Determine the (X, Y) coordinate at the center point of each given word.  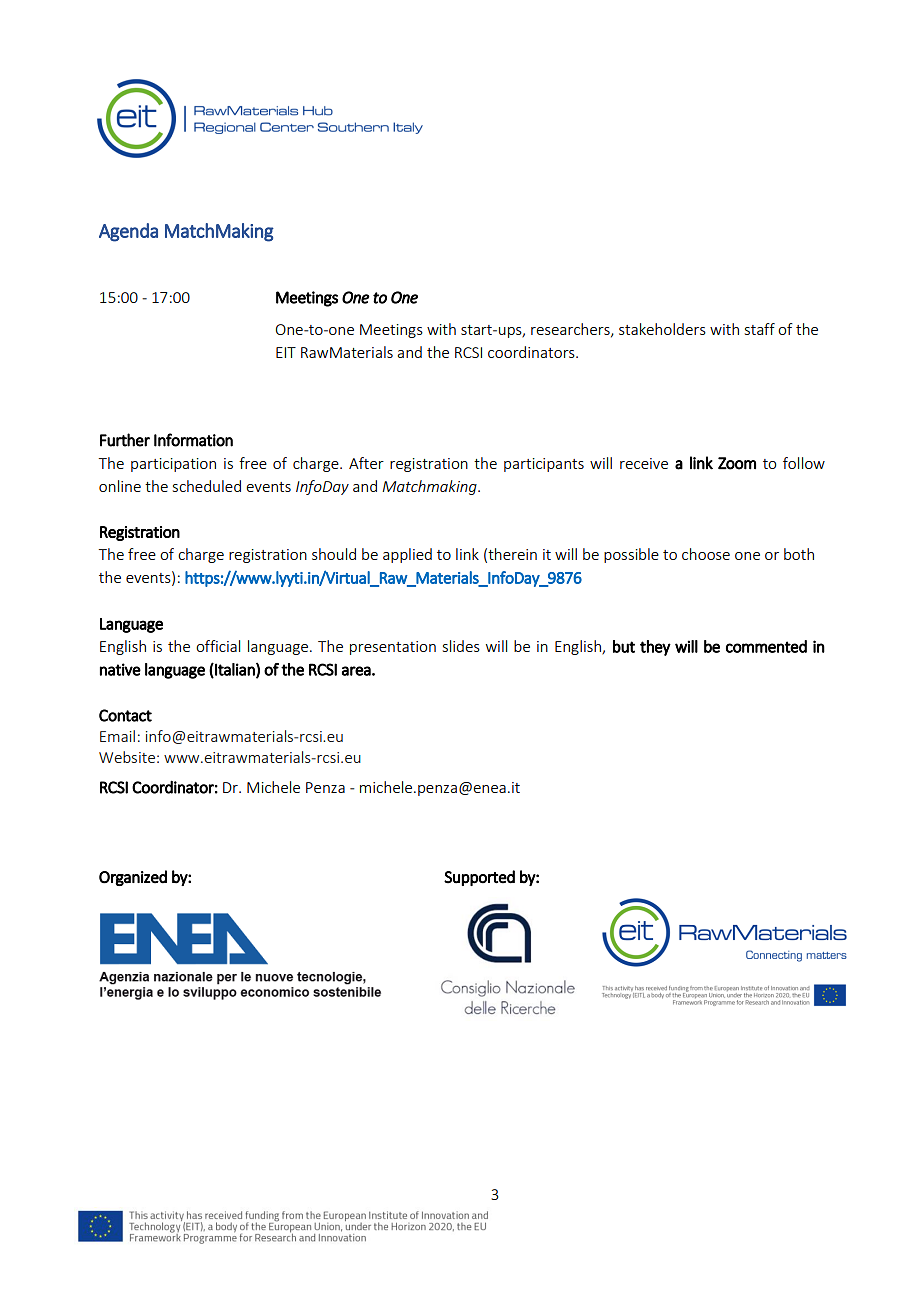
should (334, 554)
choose (706, 554)
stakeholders (662, 329)
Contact (125, 715)
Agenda (128, 232)
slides (461, 646)
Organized (133, 878)
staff (760, 329)
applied (407, 555)
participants (544, 465)
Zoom (737, 463)
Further (125, 440)
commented (766, 646)
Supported (479, 878)
